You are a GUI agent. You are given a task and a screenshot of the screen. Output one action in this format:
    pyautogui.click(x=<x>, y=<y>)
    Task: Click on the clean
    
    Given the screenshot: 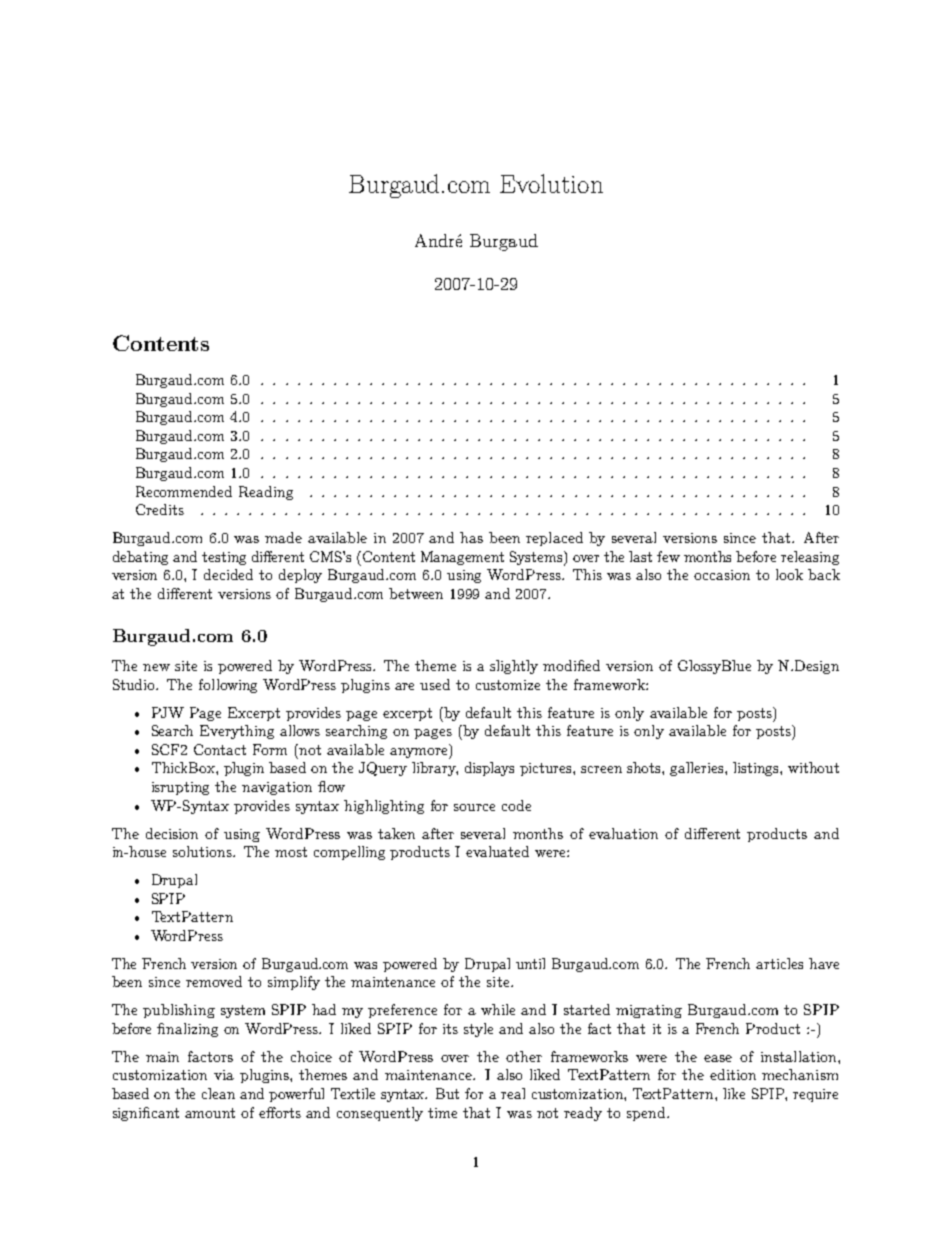 What is the action you would take?
    pyautogui.click(x=218, y=1093)
